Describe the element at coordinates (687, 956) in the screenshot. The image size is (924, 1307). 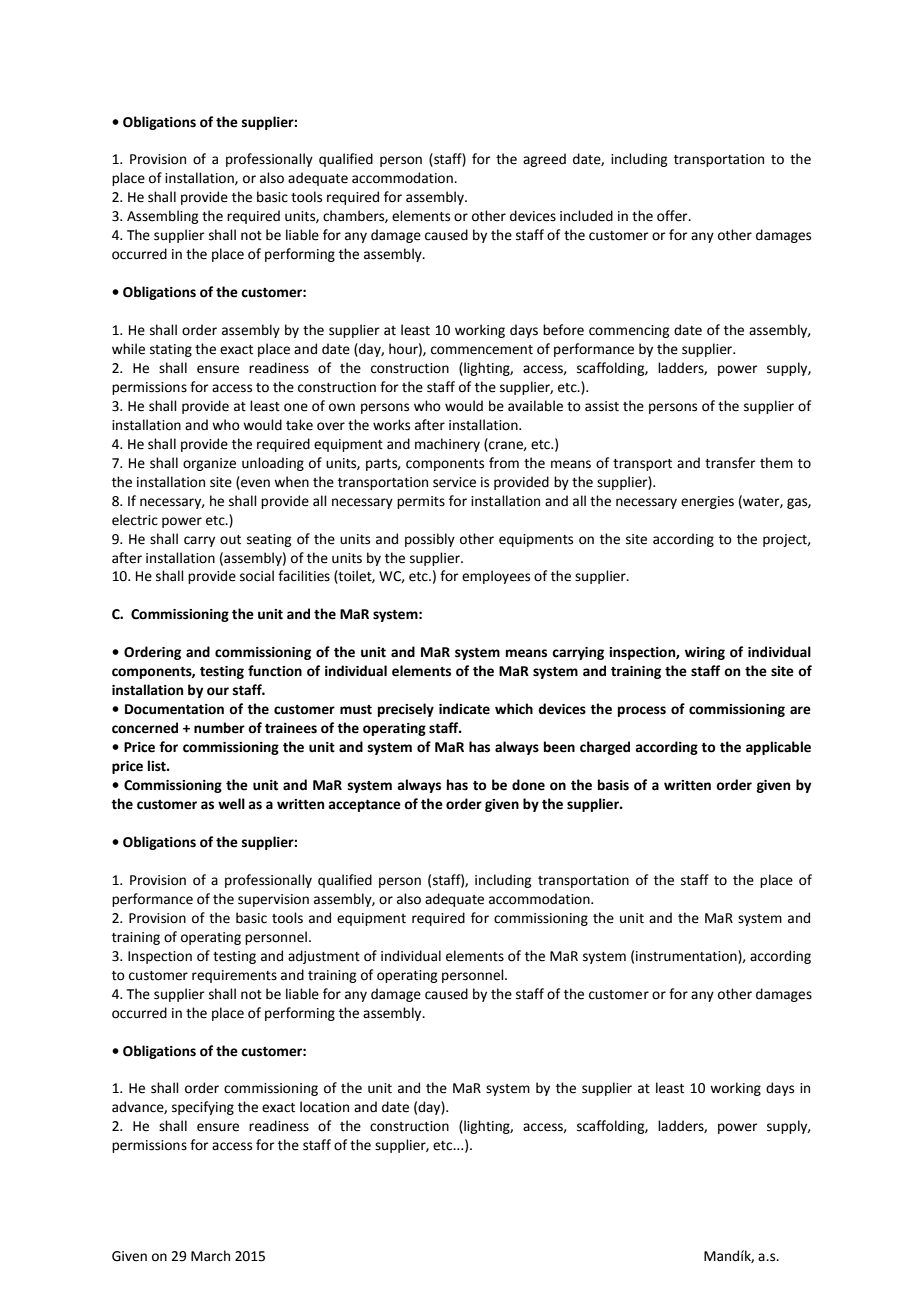
I see `instrumentation` at that location.
